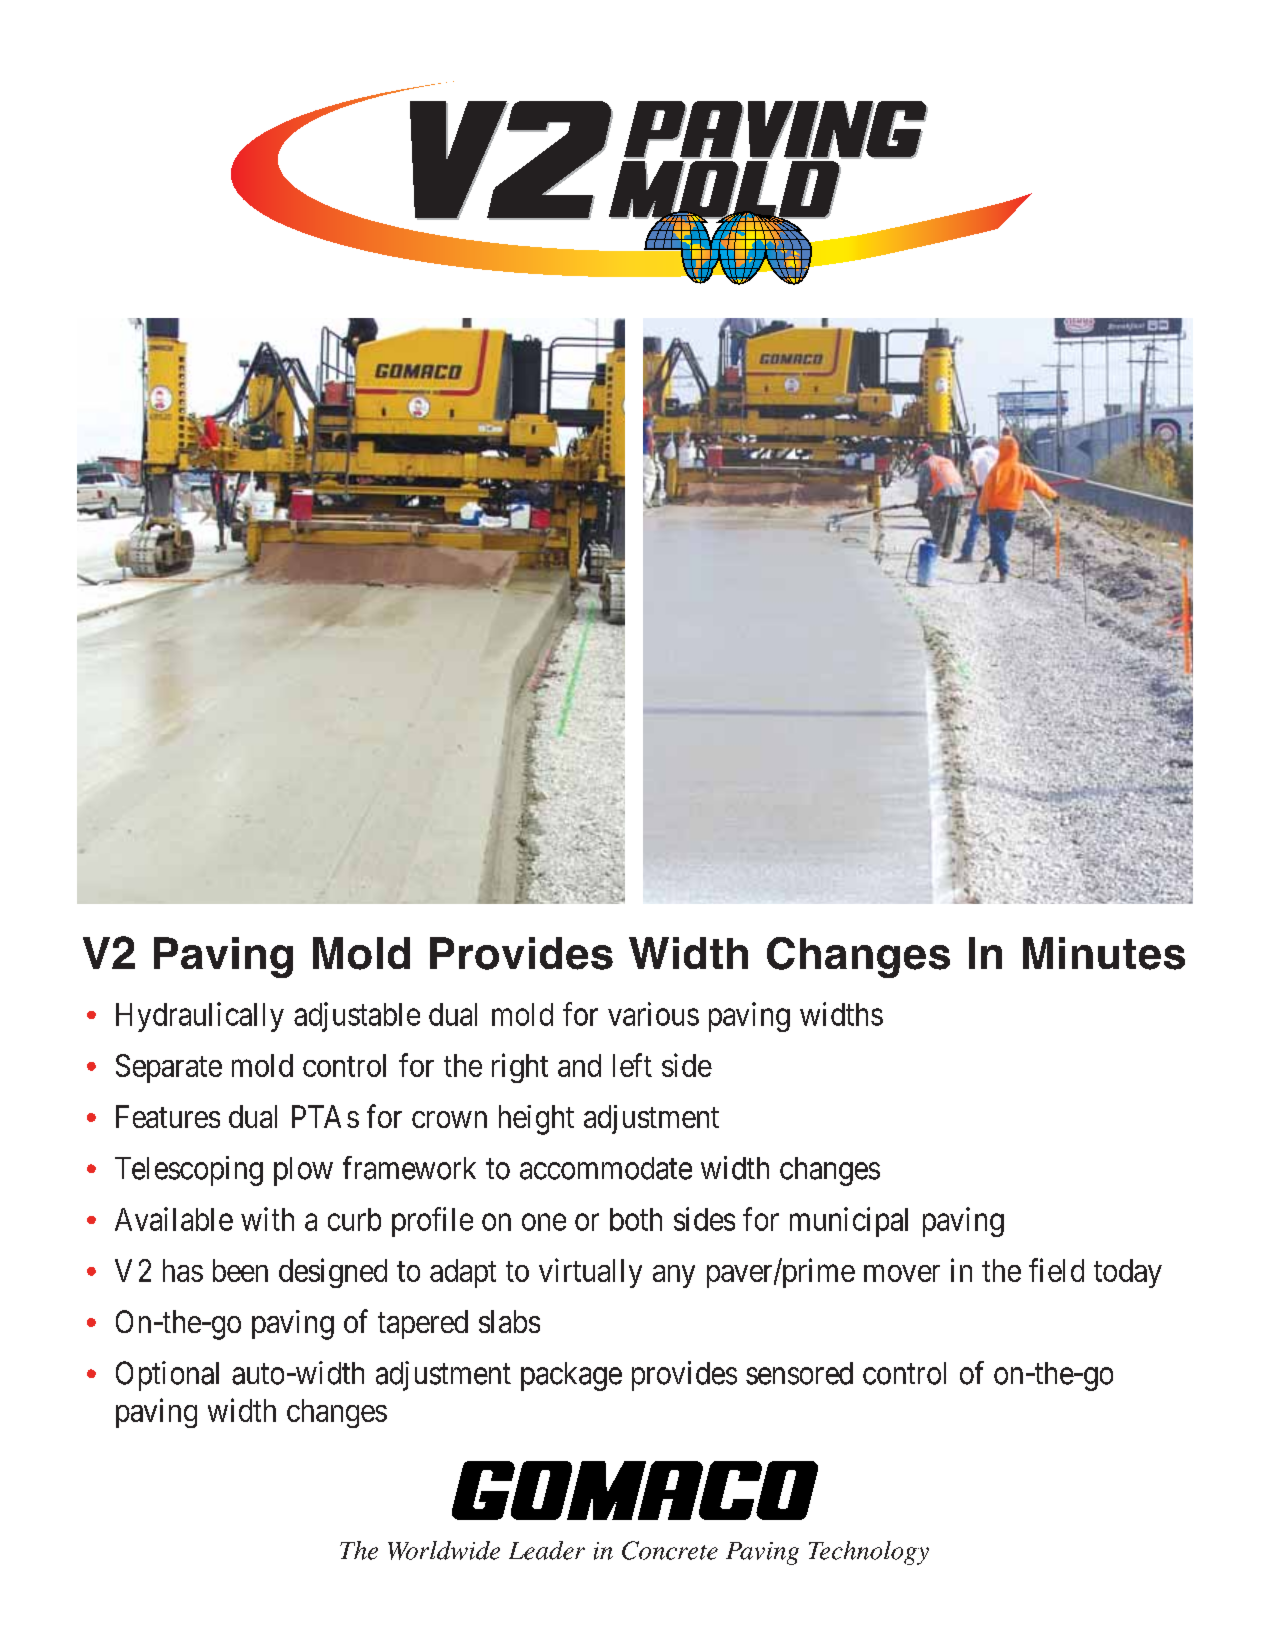  I want to click on Concrete, so click(670, 1550).
